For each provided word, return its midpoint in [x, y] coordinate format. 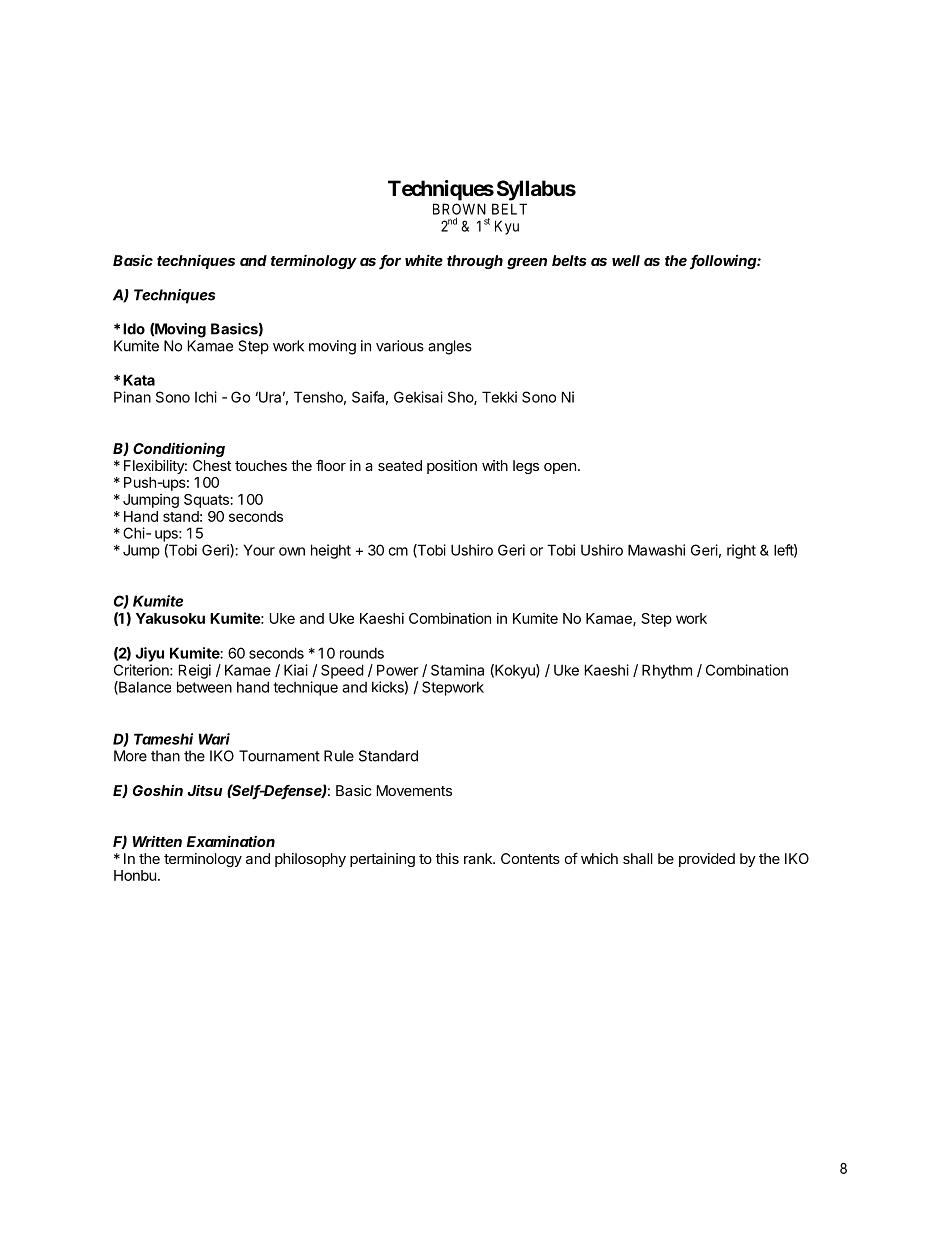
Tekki [499, 397]
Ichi [206, 397]
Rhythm [667, 671]
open [560, 468]
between [204, 687]
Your [259, 550]
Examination [231, 841]
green [527, 263]
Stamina [457, 670]
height [331, 551]
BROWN [459, 209]
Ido [134, 329]
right [741, 551]
